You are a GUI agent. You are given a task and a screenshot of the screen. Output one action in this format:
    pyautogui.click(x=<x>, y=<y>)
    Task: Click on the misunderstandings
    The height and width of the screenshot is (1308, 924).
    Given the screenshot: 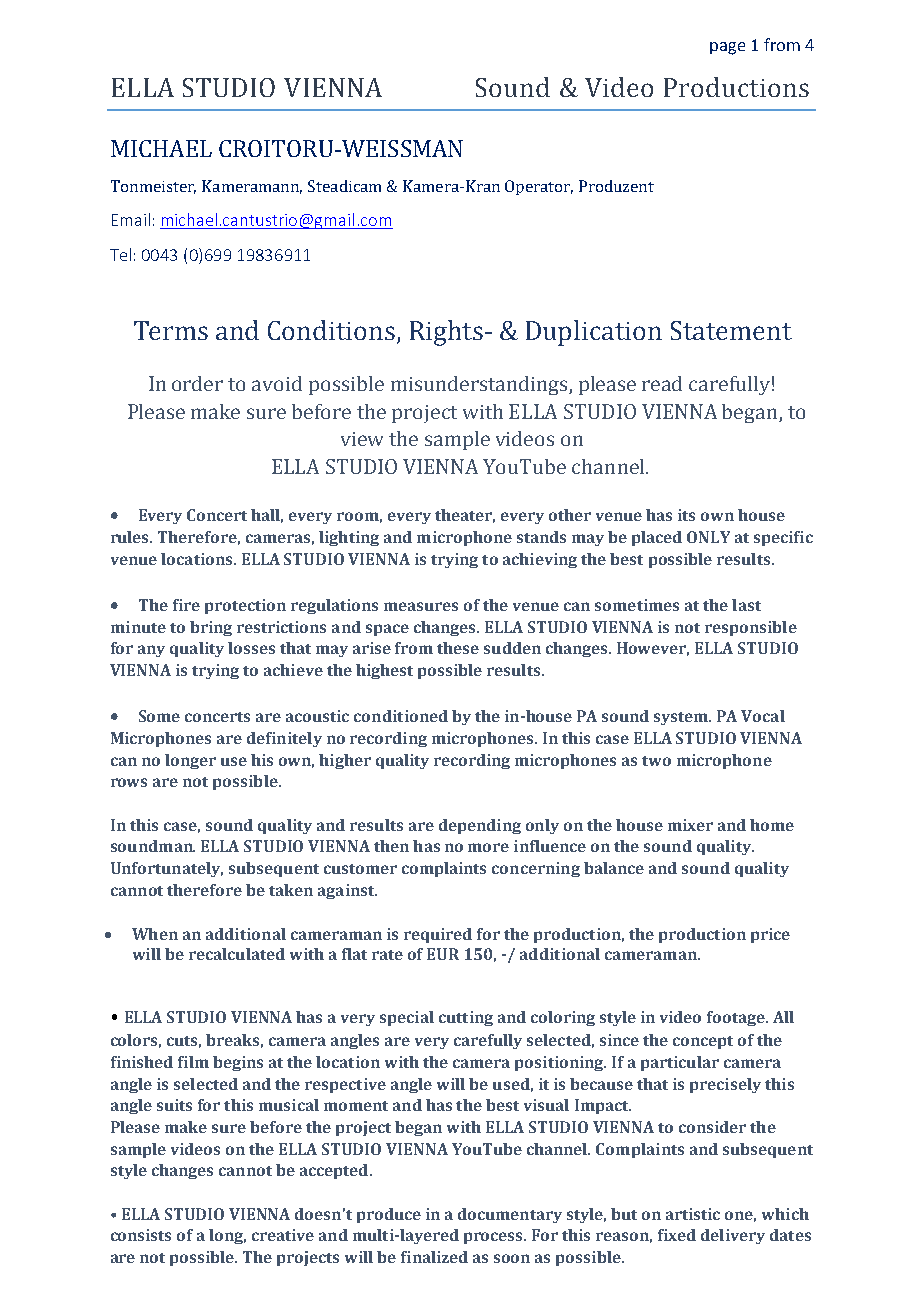 What is the action you would take?
    pyautogui.click(x=480, y=385)
